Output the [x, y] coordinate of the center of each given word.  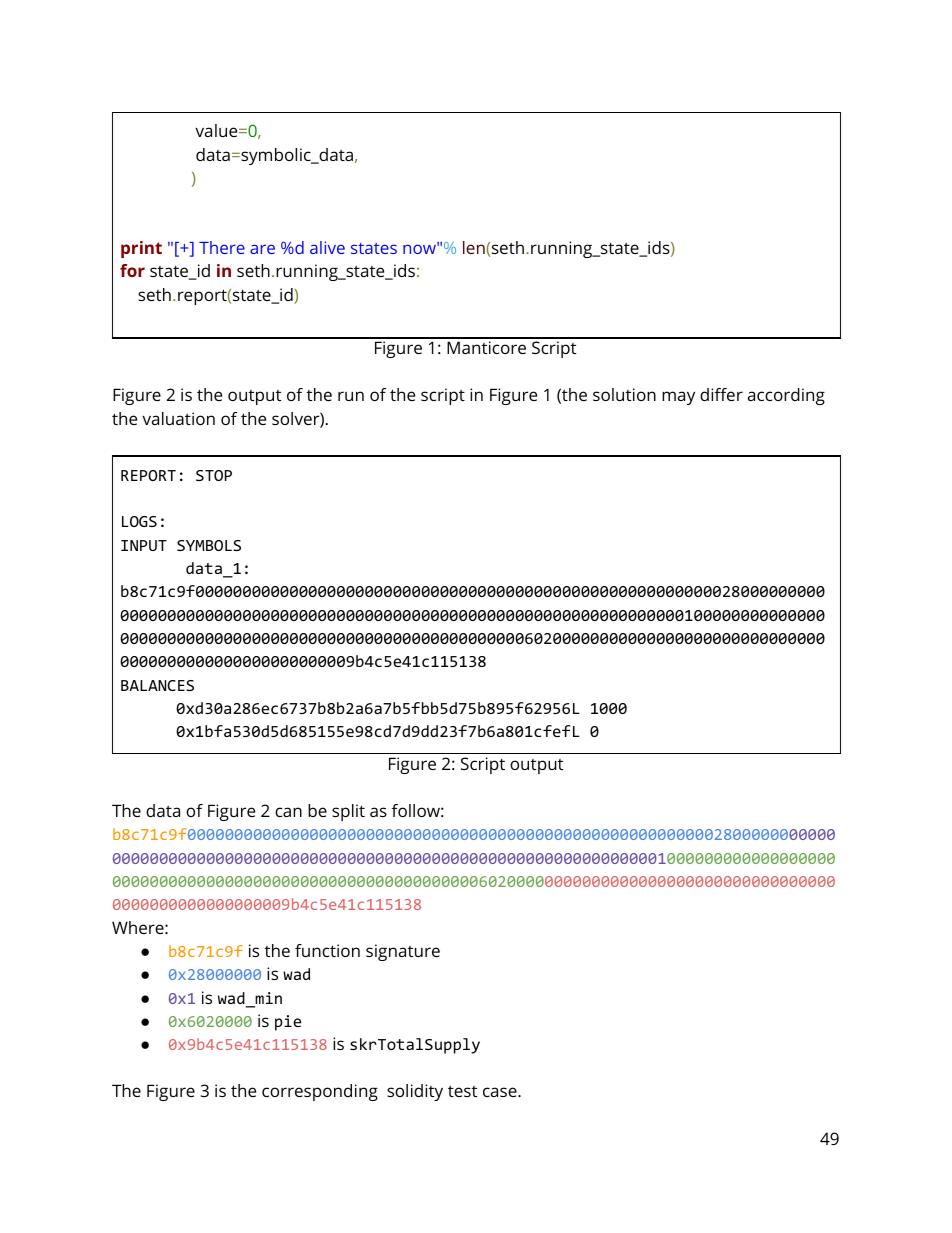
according [786, 396]
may [678, 398]
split [348, 812]
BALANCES [157, 685]
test [462, 1091]
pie [288, 1023]
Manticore [486, 347]
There [222, 247]
